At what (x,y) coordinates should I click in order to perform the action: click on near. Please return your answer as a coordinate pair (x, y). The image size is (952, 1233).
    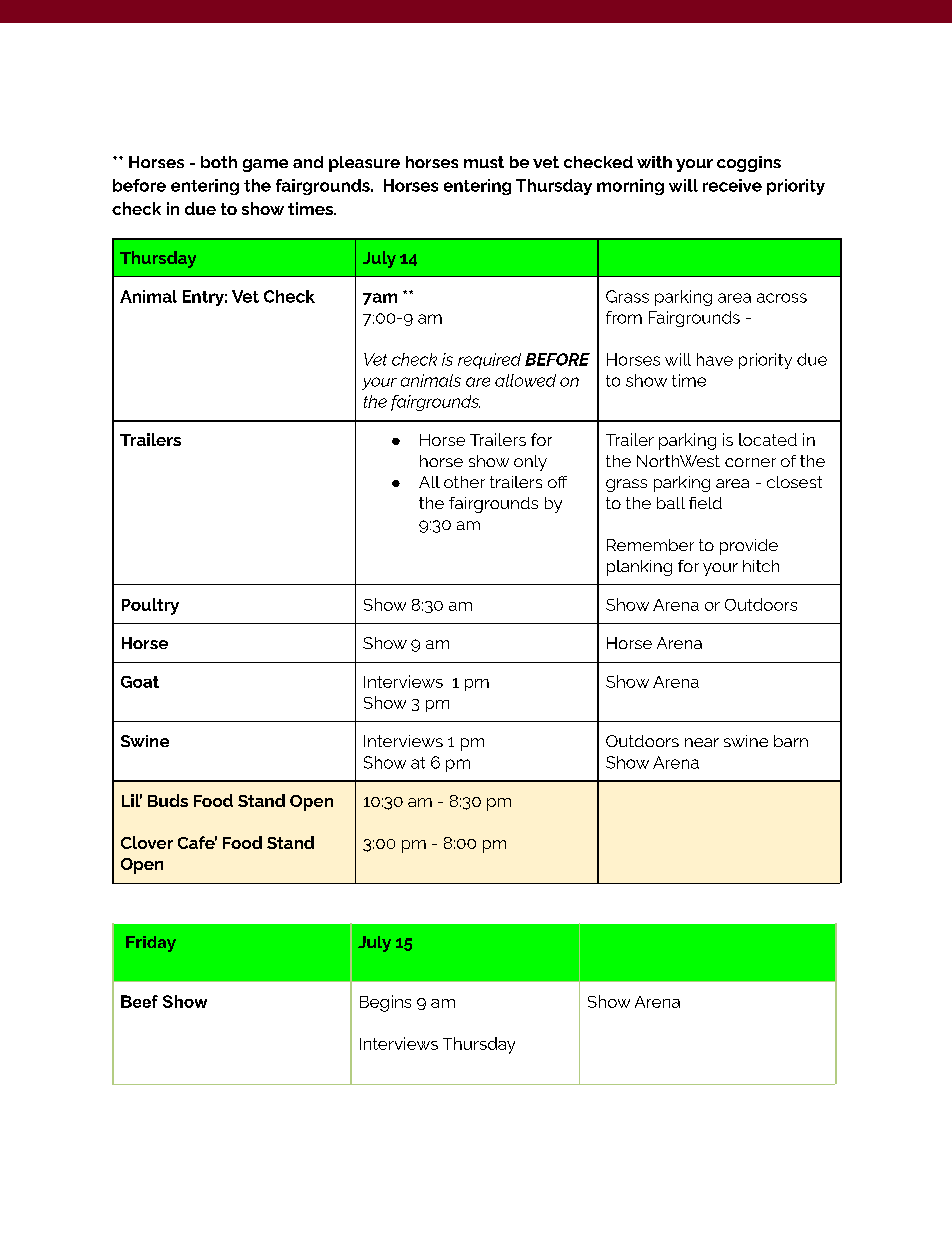
    Looking at the image, I should click on (702, 742).
